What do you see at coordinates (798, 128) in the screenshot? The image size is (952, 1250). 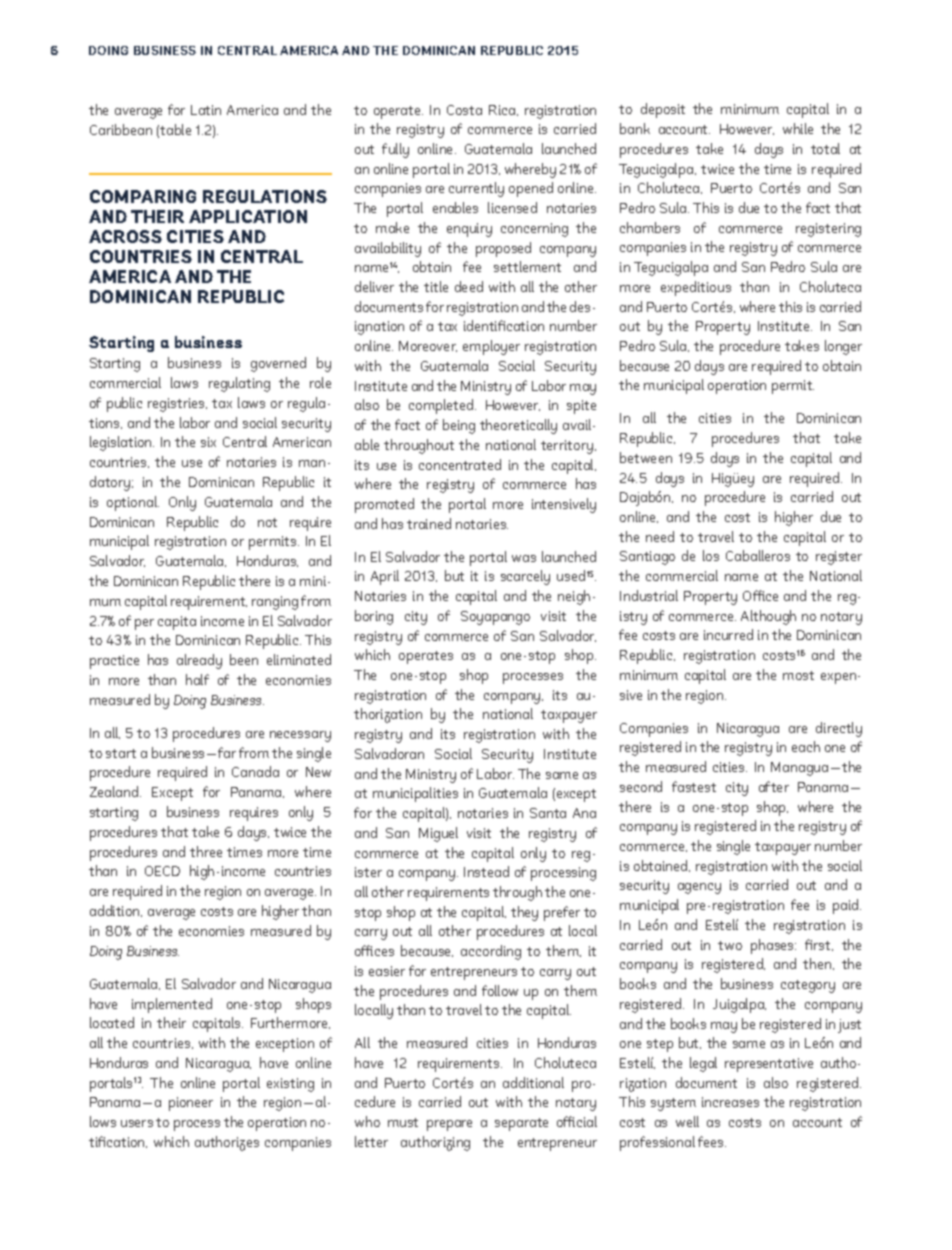 I see `while` at bounding box center [798, 128].
